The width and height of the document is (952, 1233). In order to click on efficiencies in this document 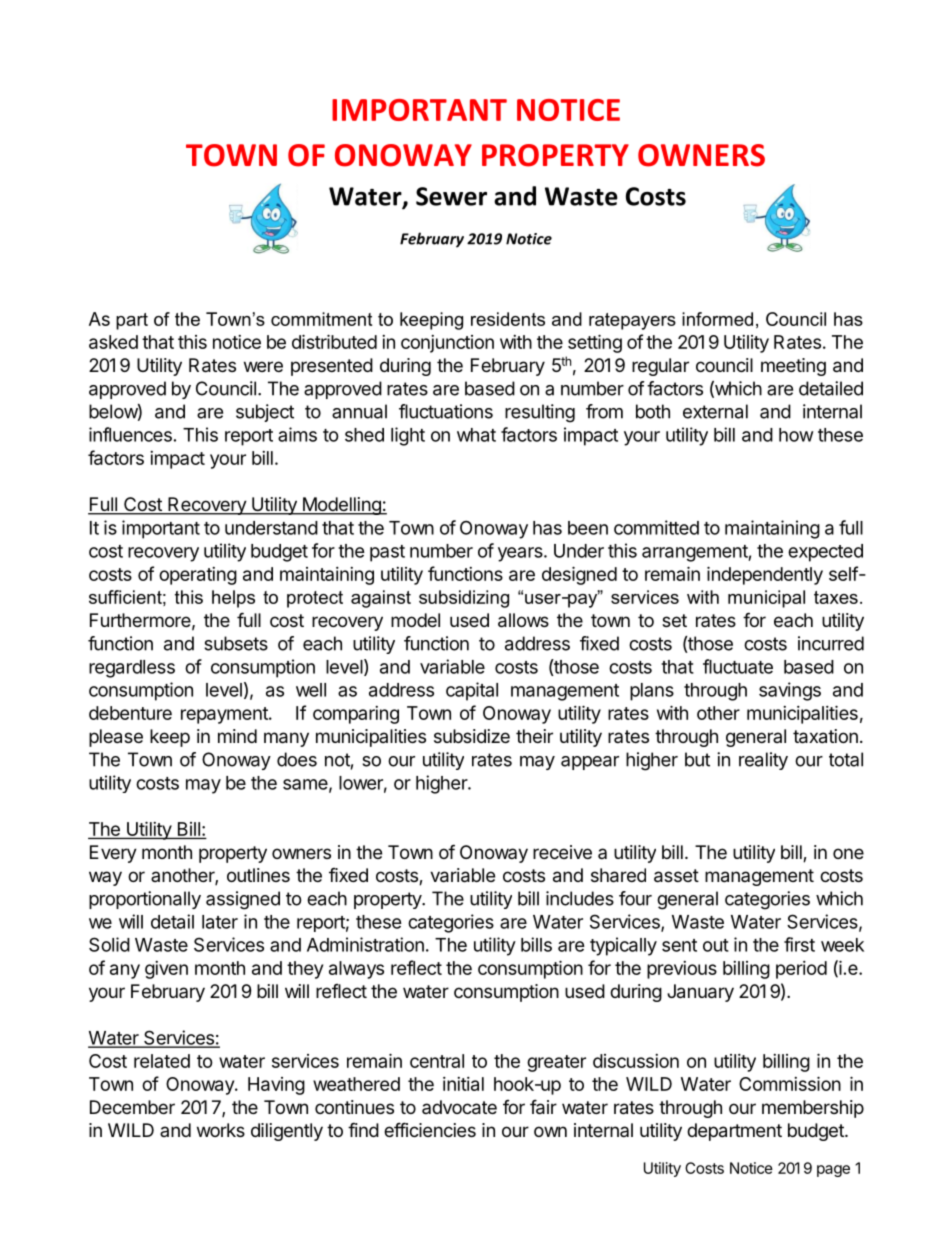, I will do `click(430, 1129)`.
